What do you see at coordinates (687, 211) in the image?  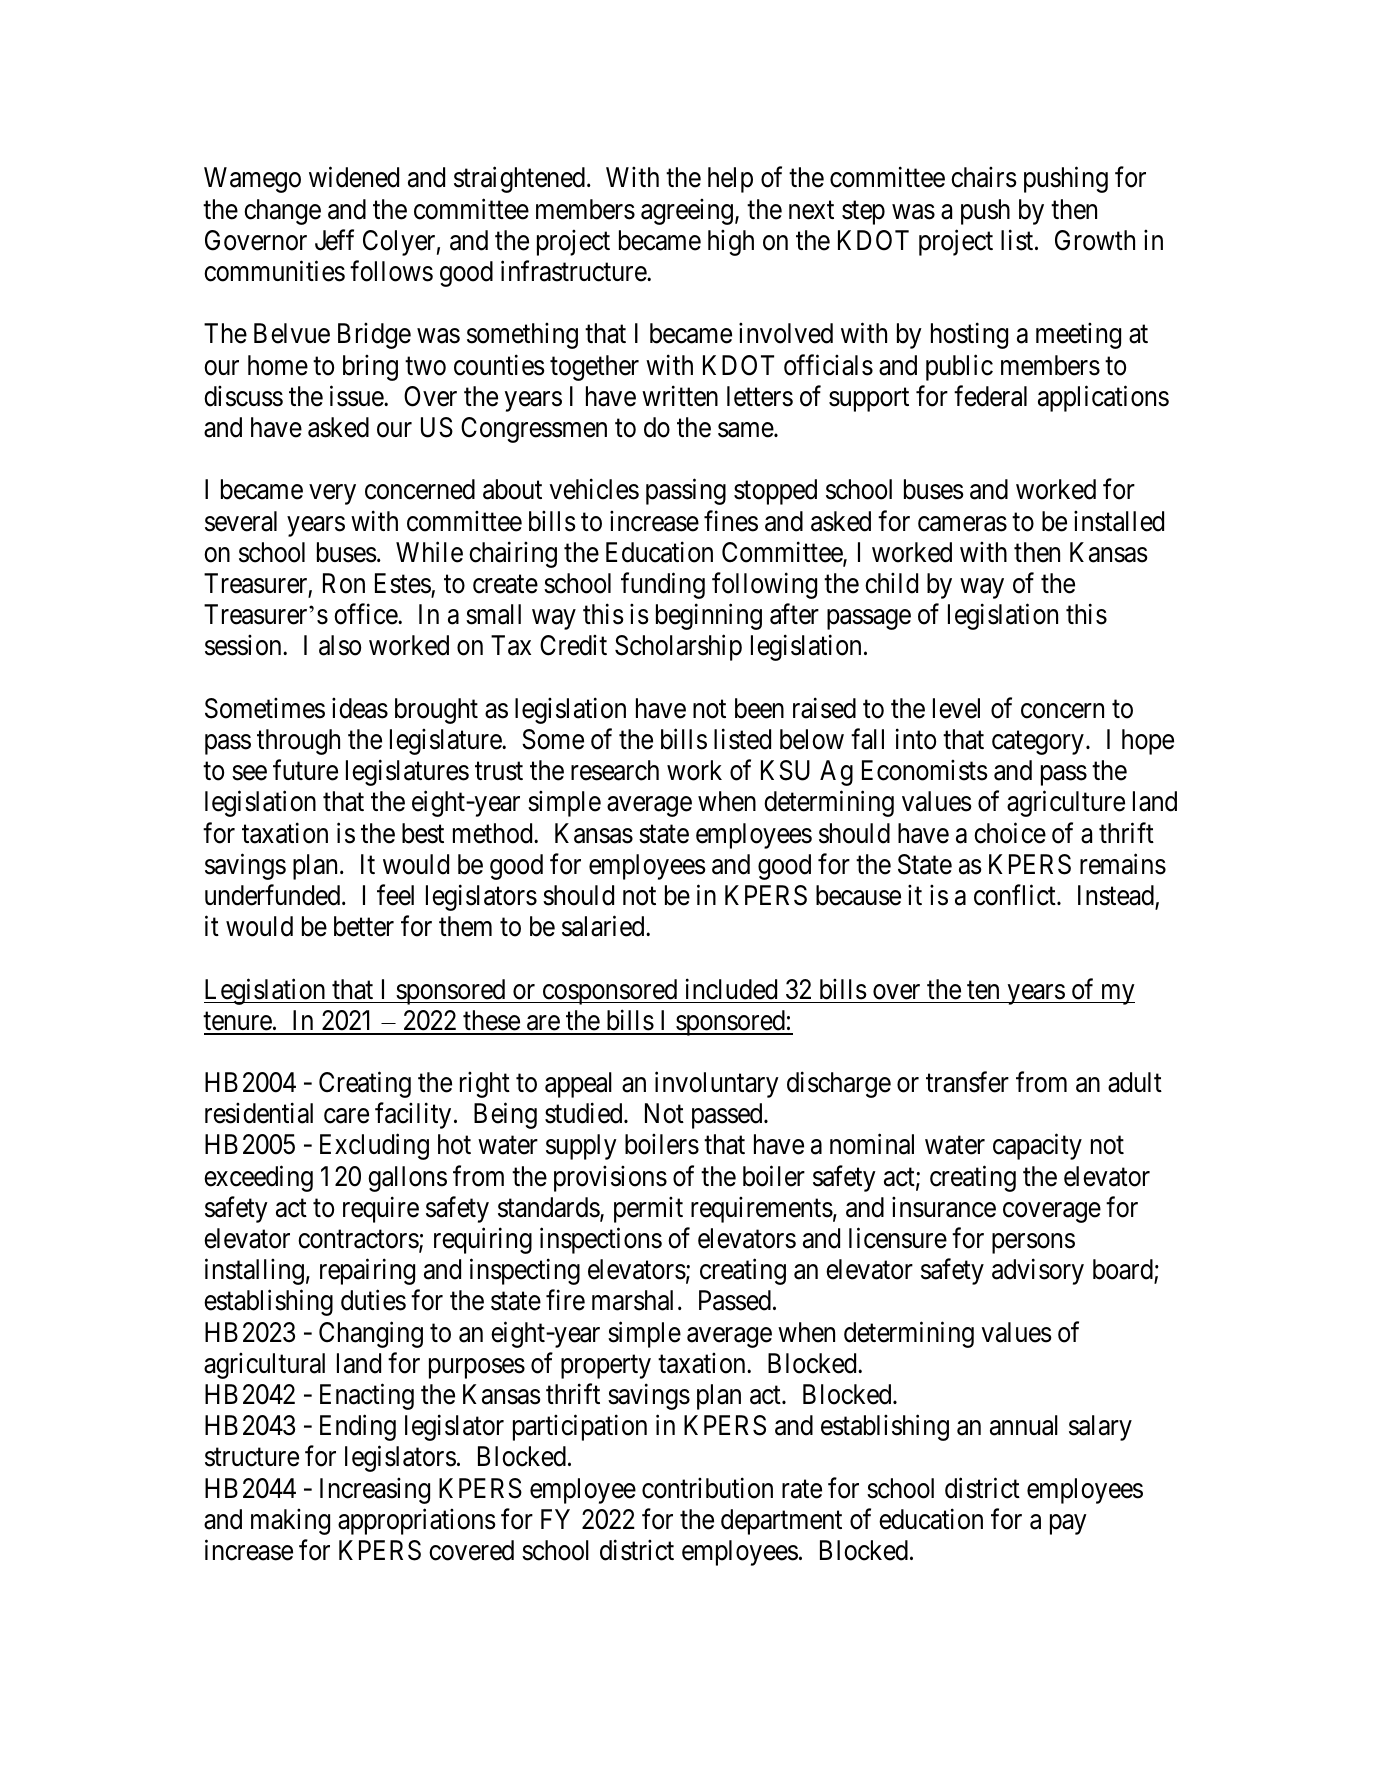 I see `agreeing` at bounding box center [687, 211].
